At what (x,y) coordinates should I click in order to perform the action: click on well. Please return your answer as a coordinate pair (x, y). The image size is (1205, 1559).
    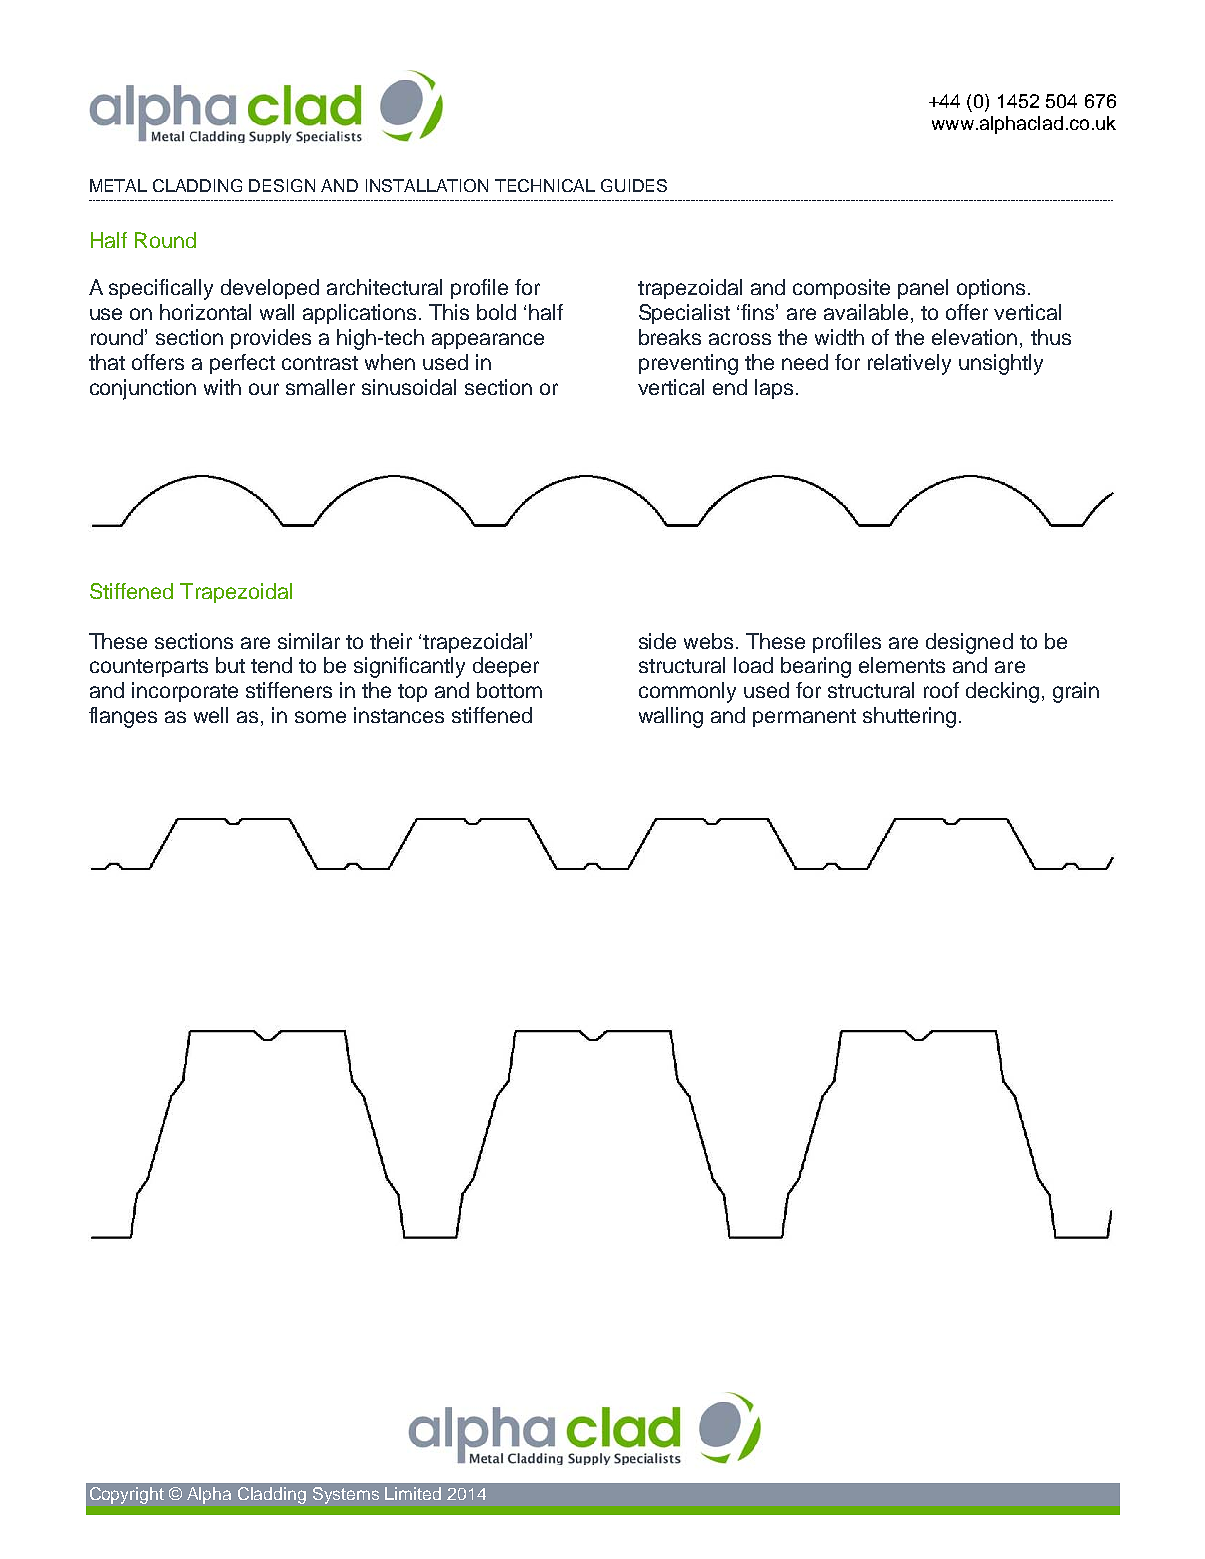
    Looking at the image, I should click on (211, 715).
